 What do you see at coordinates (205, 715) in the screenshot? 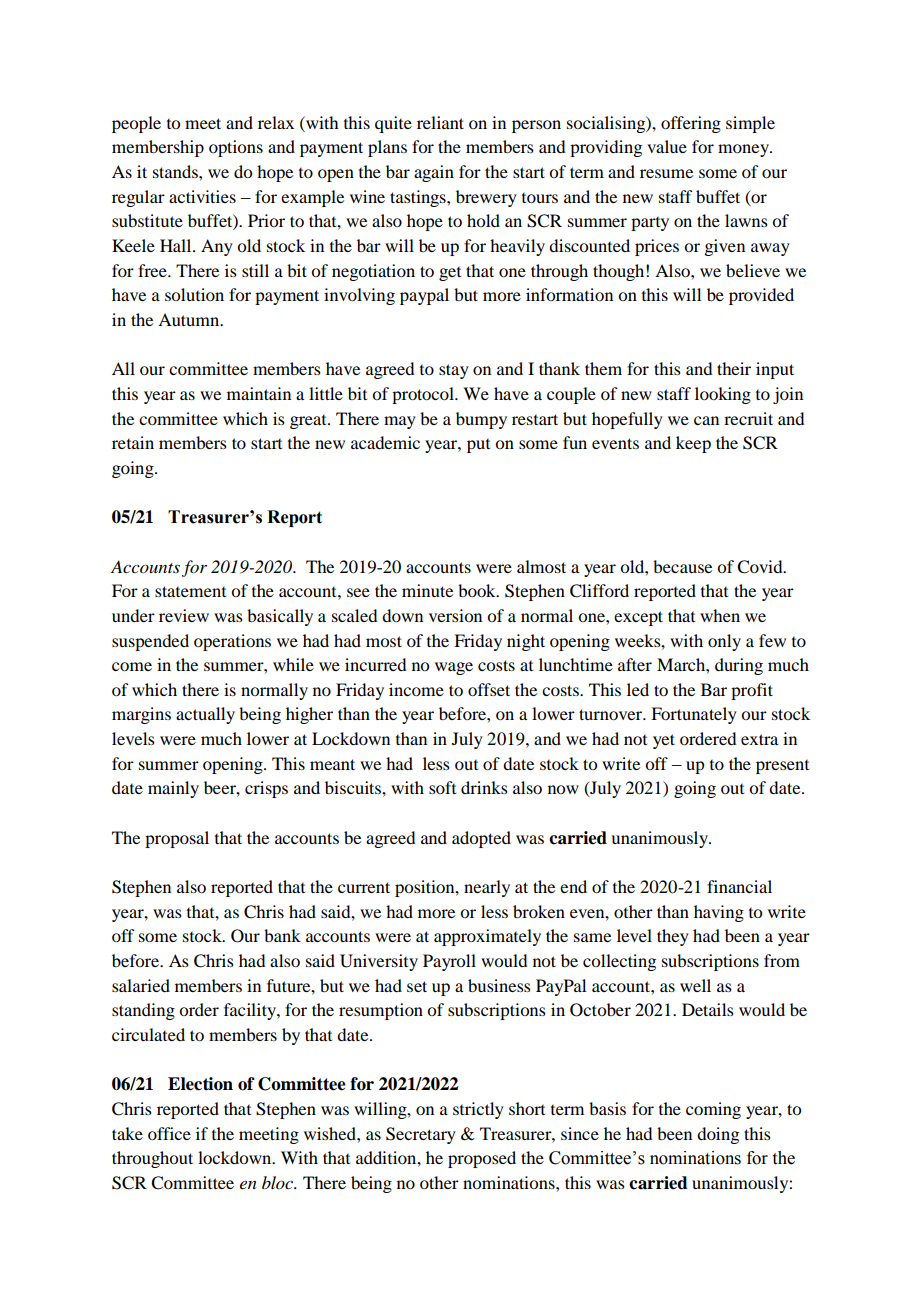
I see `actually` at bounding box center [205, 715].
